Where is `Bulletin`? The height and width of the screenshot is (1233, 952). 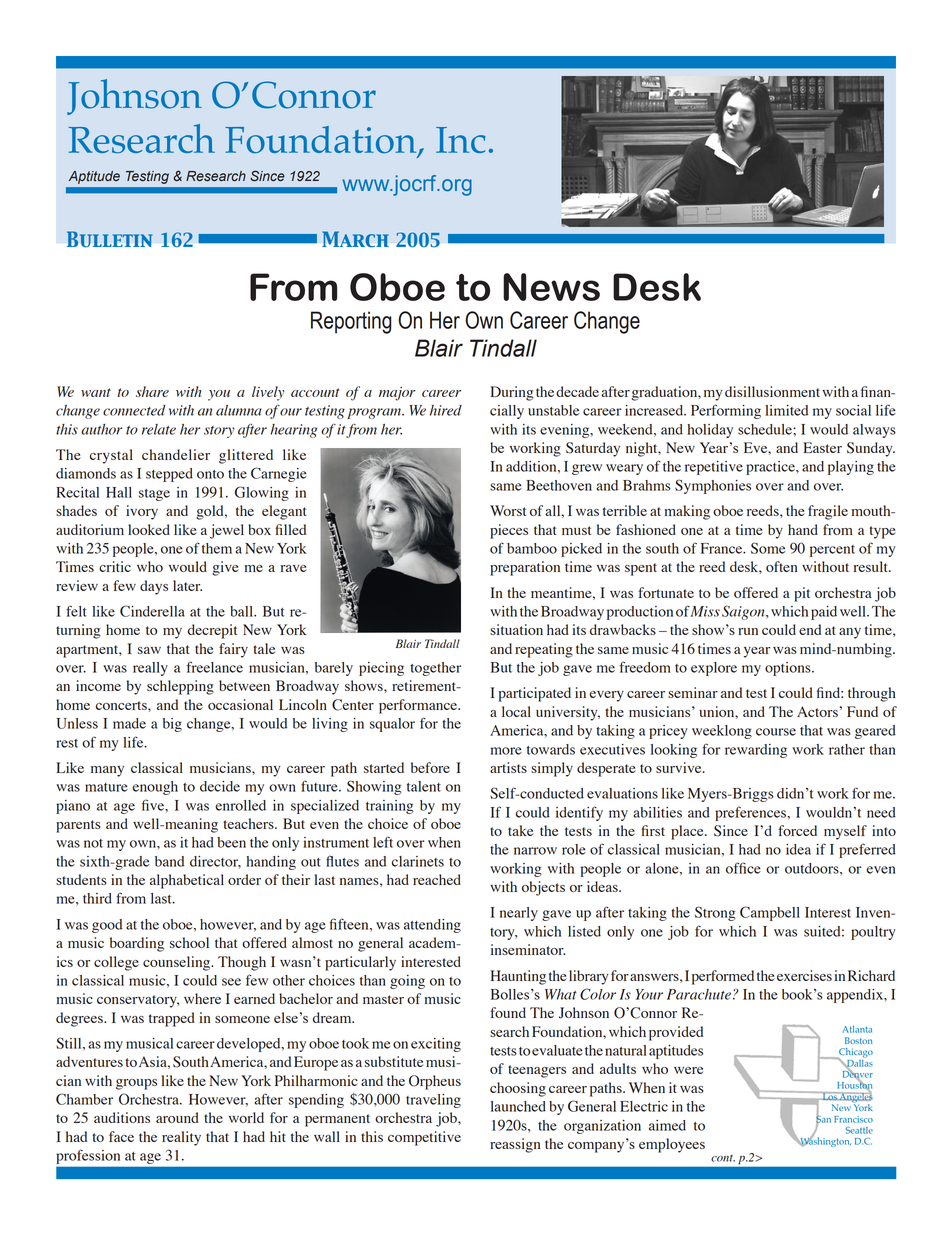
Bulletin is located at coordinates (110, 239).
